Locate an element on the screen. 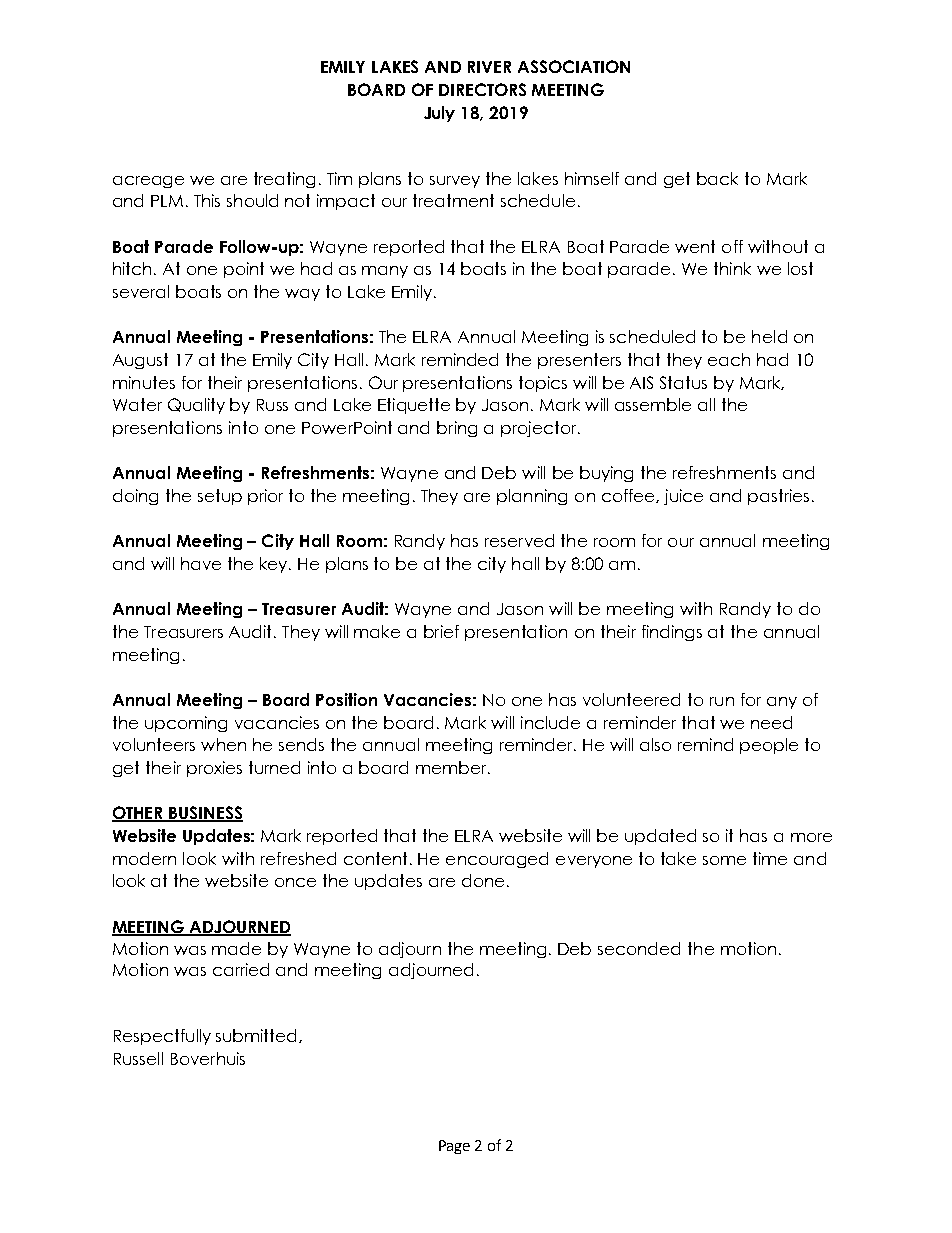 Image resolution: width=952 pixels, height=1233 pixels. DIRECTORS is located at coordinates (482, 89).
